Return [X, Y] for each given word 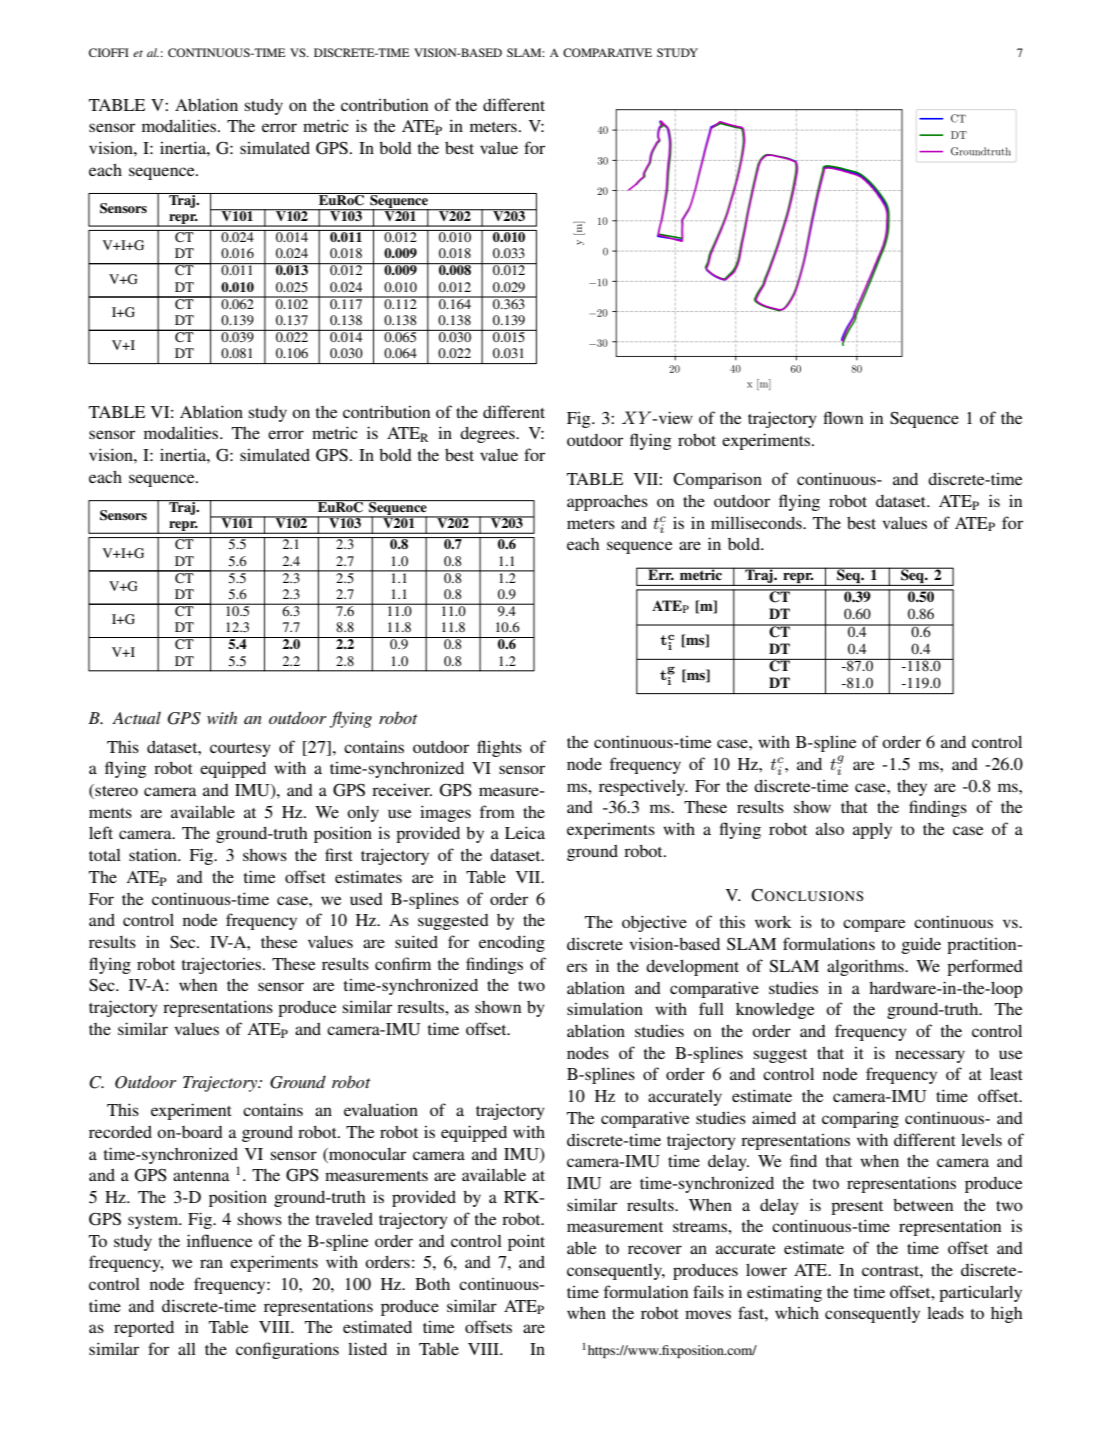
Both [432, 1284]
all [187, 1349]
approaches [607, 503]
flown [843, 417]
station [154, 855]
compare [874, 925]
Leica [525, 832]
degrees [488, 434]
